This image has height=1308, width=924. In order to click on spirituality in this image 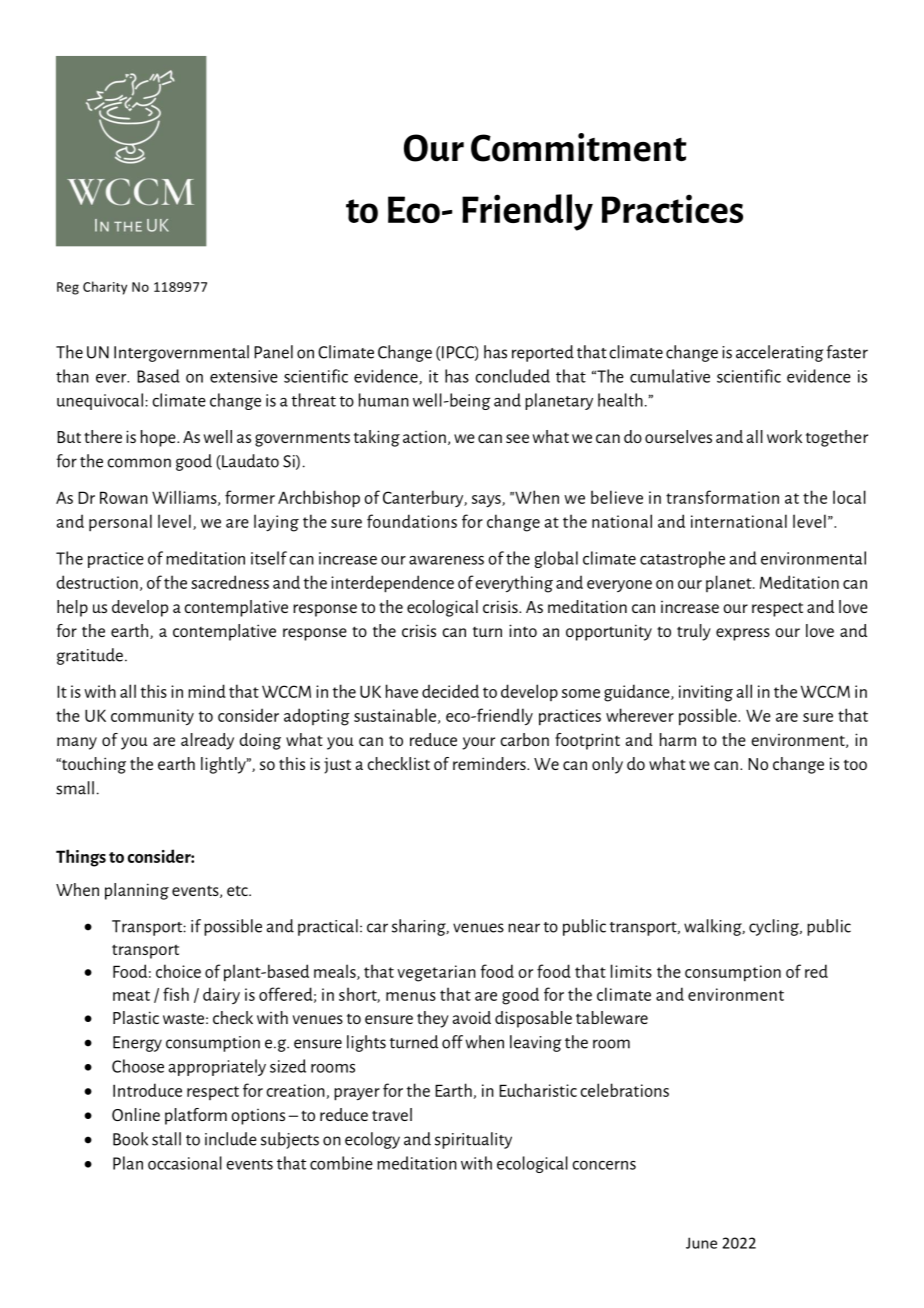, I will do `click(473, 1140)`.
